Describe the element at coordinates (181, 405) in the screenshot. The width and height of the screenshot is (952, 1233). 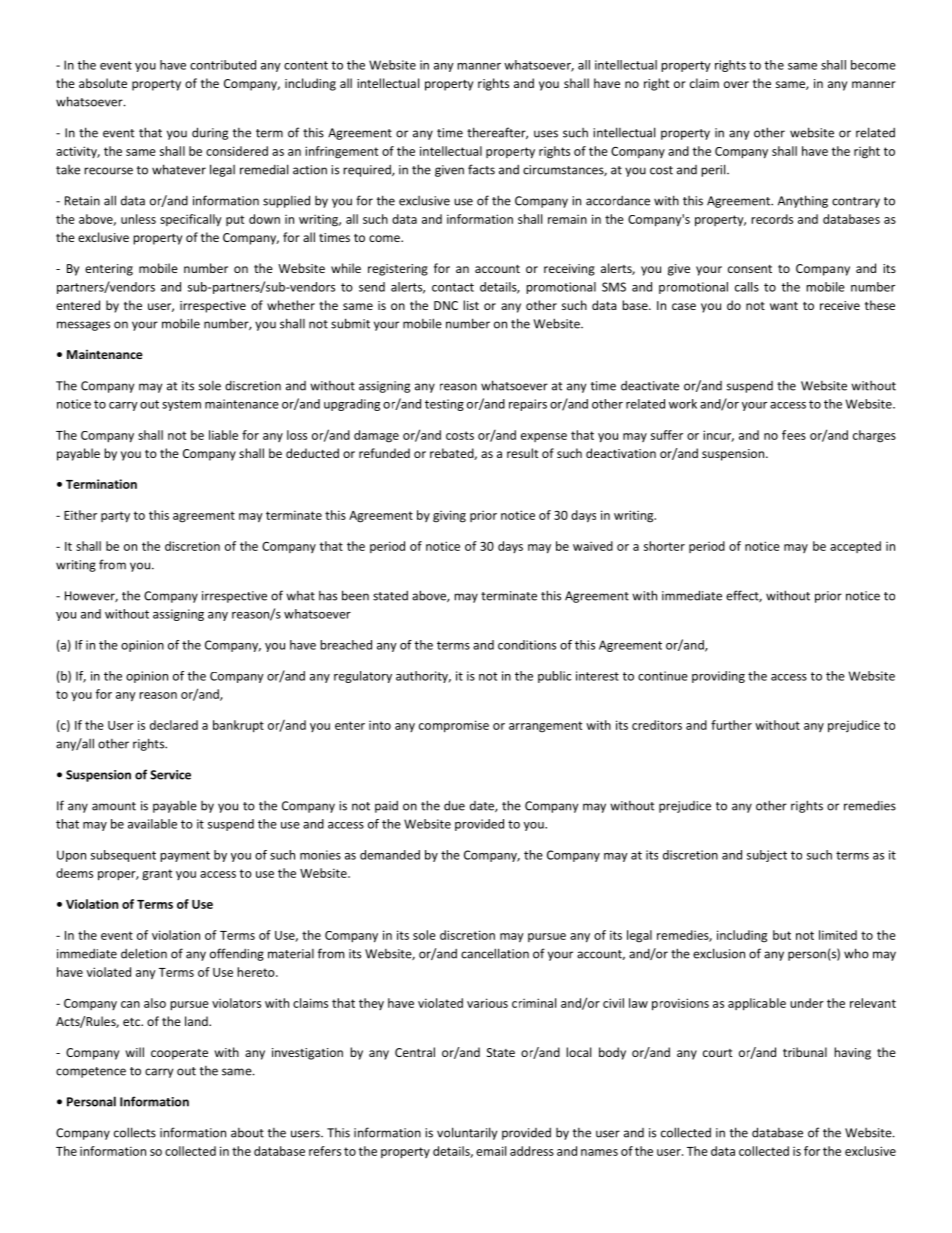
I see `system` at that location.
